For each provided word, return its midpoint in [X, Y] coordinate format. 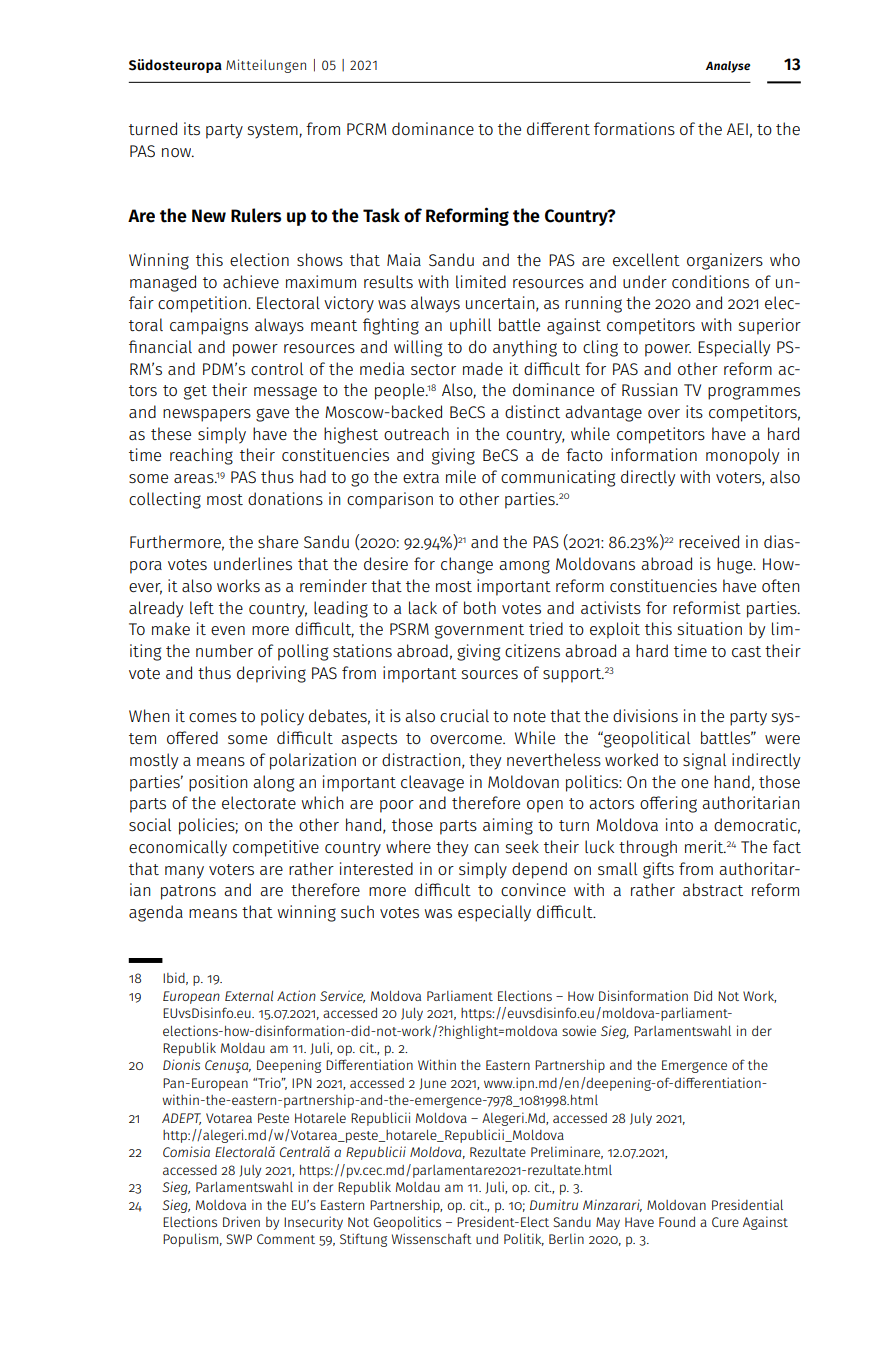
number [224, 650]
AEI [737, 129]
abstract [713, 889]
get [195, 392]
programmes [754, 393]
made [483, 368]
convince [533, 889]
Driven [241, 1221]
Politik [524, 1239]
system [274, 131]
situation [710, 628]
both [480, 607]
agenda [156, 913]
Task [381, 215]
